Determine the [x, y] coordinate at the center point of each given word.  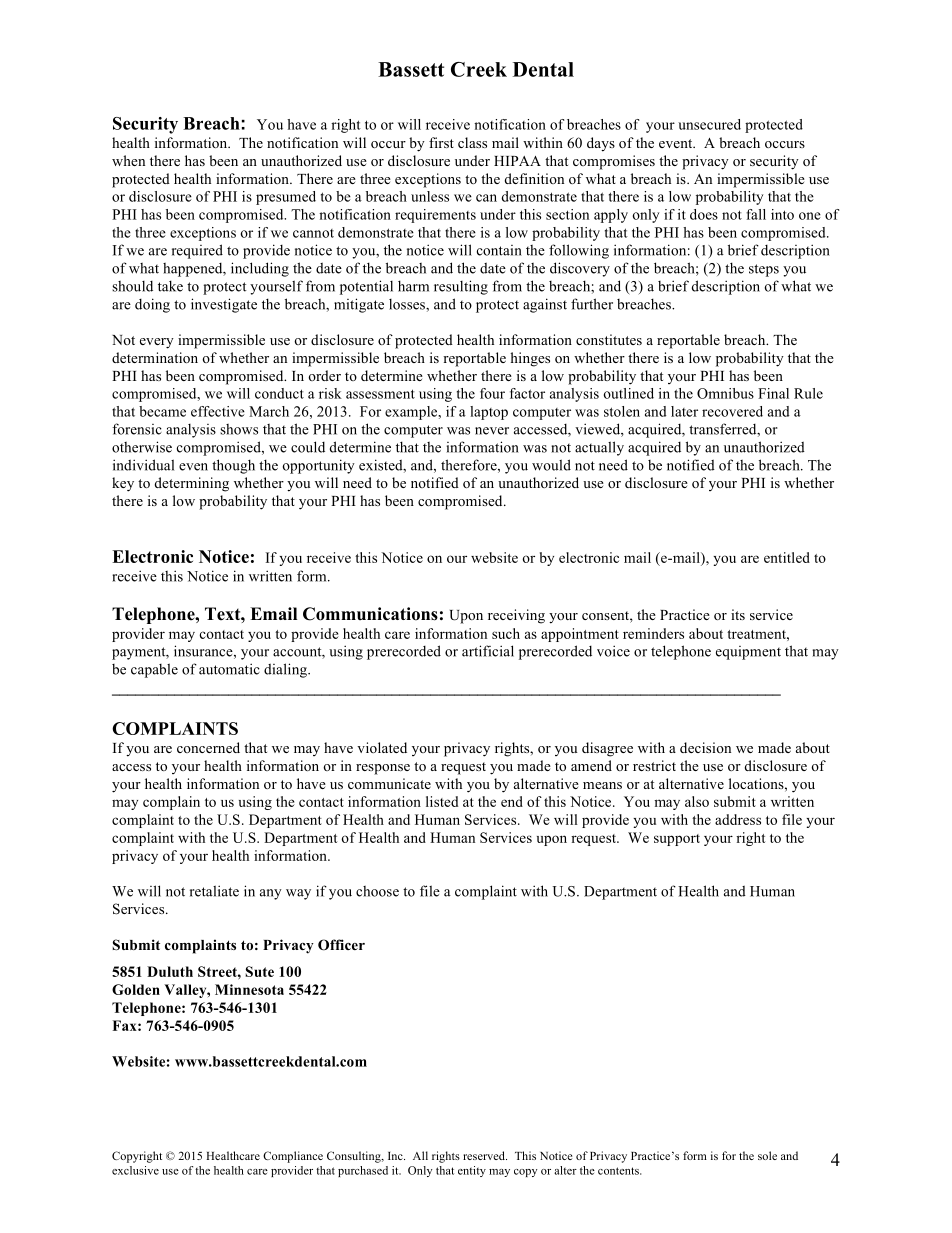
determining [192, 484]
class [472, 142]
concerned [208, 747]
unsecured [709, 124]
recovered [732, 411]
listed [442, 801]
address [738, 819]
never [492, 431]
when [128, 160]
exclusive [135, 1170]
